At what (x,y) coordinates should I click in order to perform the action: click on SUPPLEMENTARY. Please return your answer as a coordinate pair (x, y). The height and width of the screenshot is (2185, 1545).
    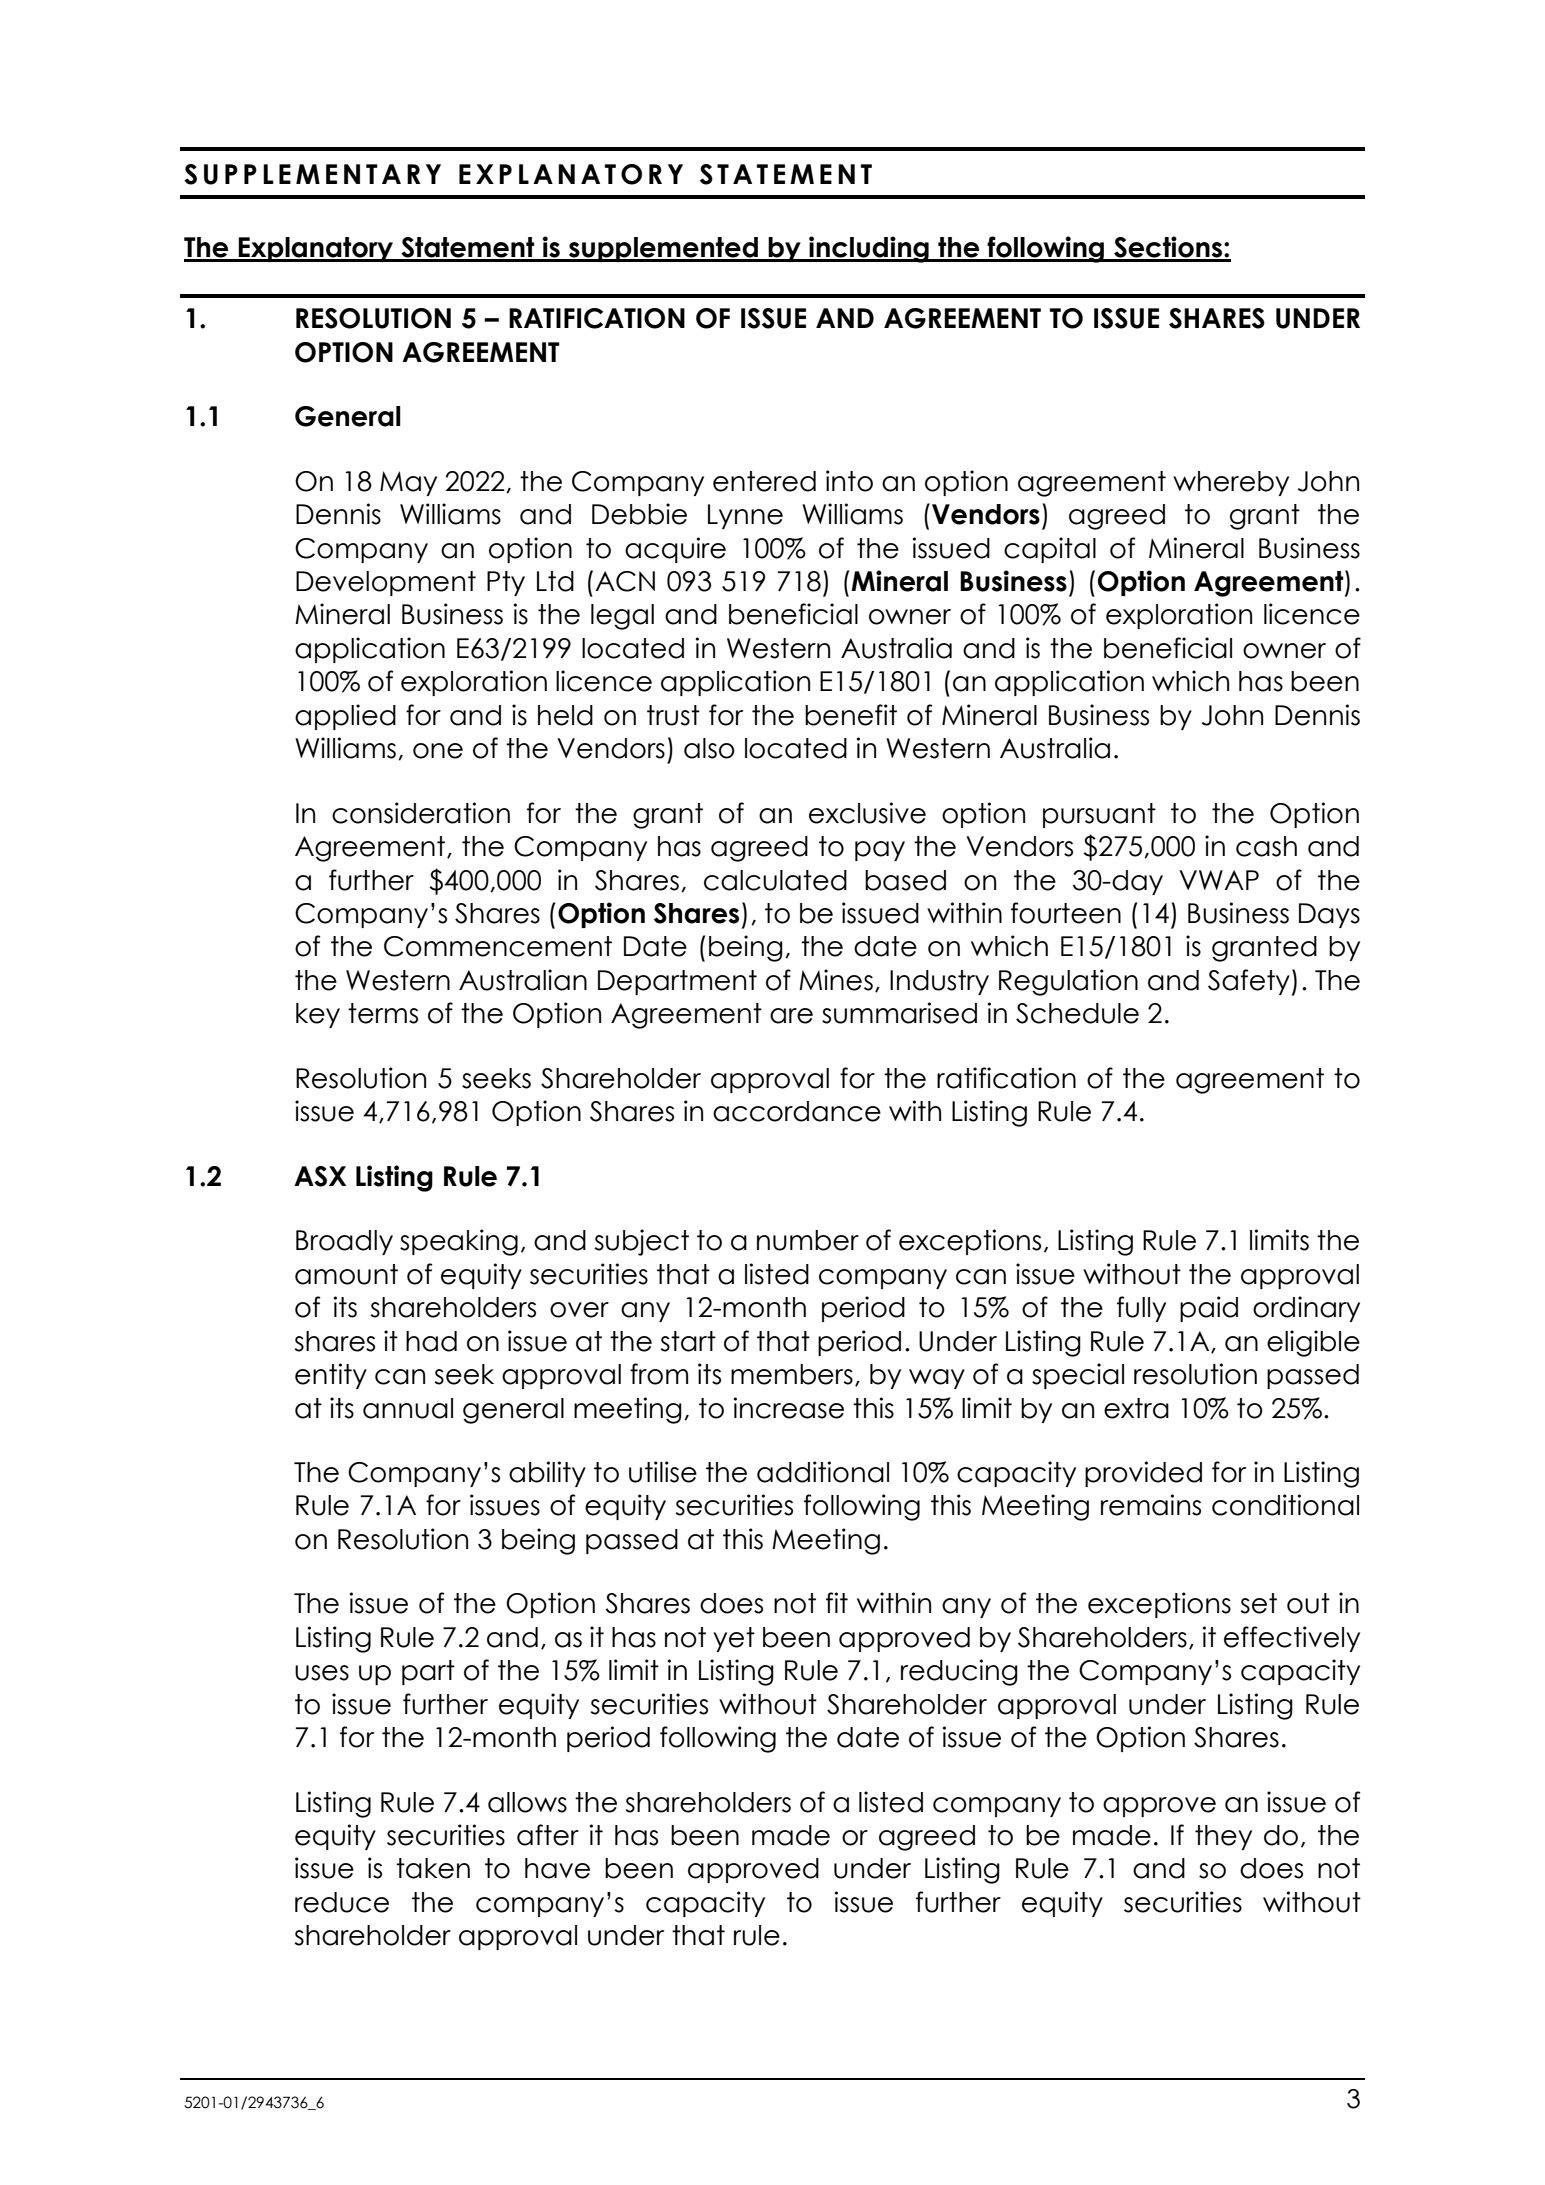
    Looking at the image, I should click on (312, 174).
